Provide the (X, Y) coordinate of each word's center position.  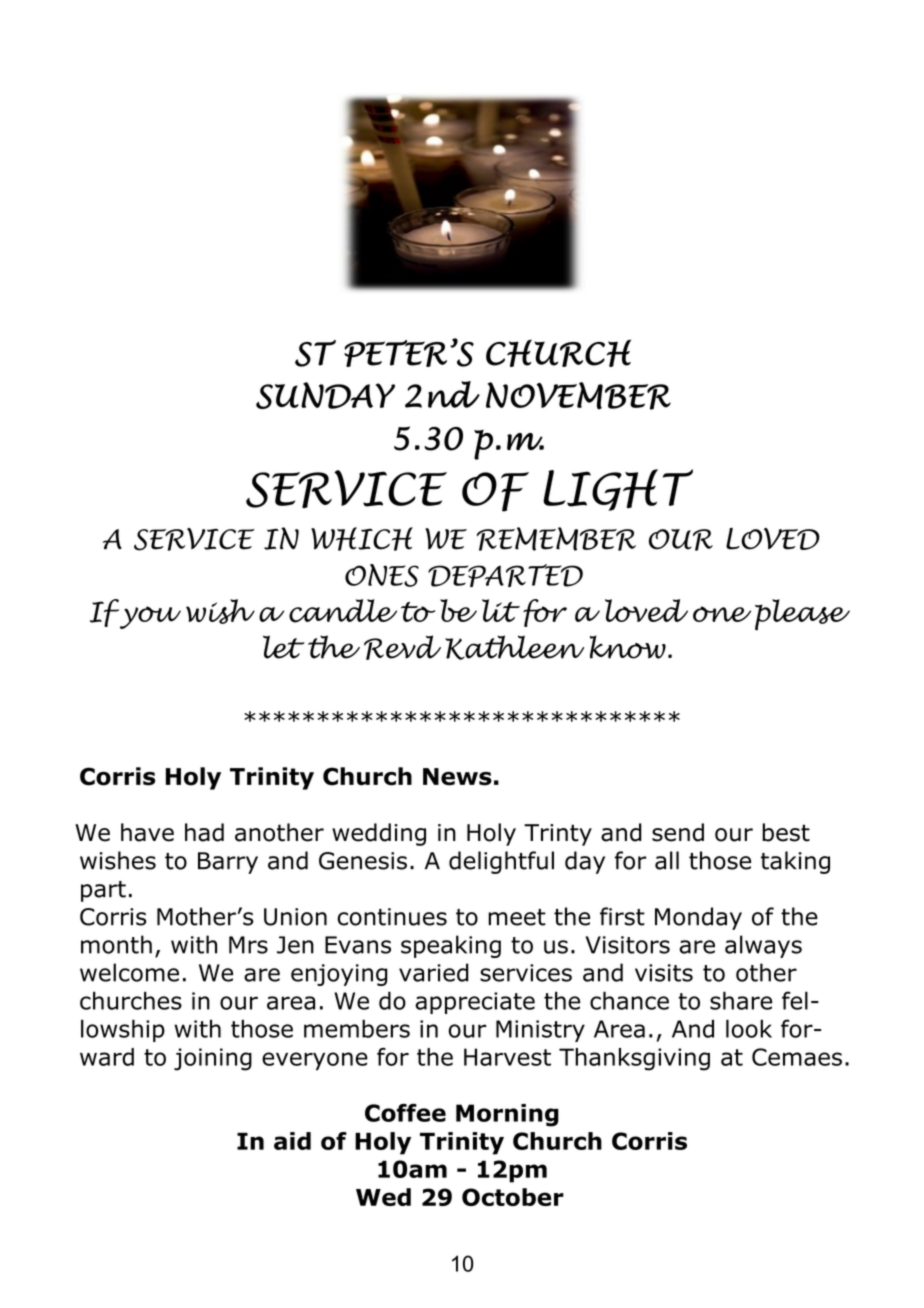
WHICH (362, 539)
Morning (507, 1115)
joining (213, 1059)
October (513, 1197)
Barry (228, 863)
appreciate (475, 1003)
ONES (382, 575)
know (628, 647)
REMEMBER (556, 539)
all (667, 860)
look (749, 1028)
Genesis (363, 861)
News (457, 777)
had (204, 832)
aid (292, 1141)
